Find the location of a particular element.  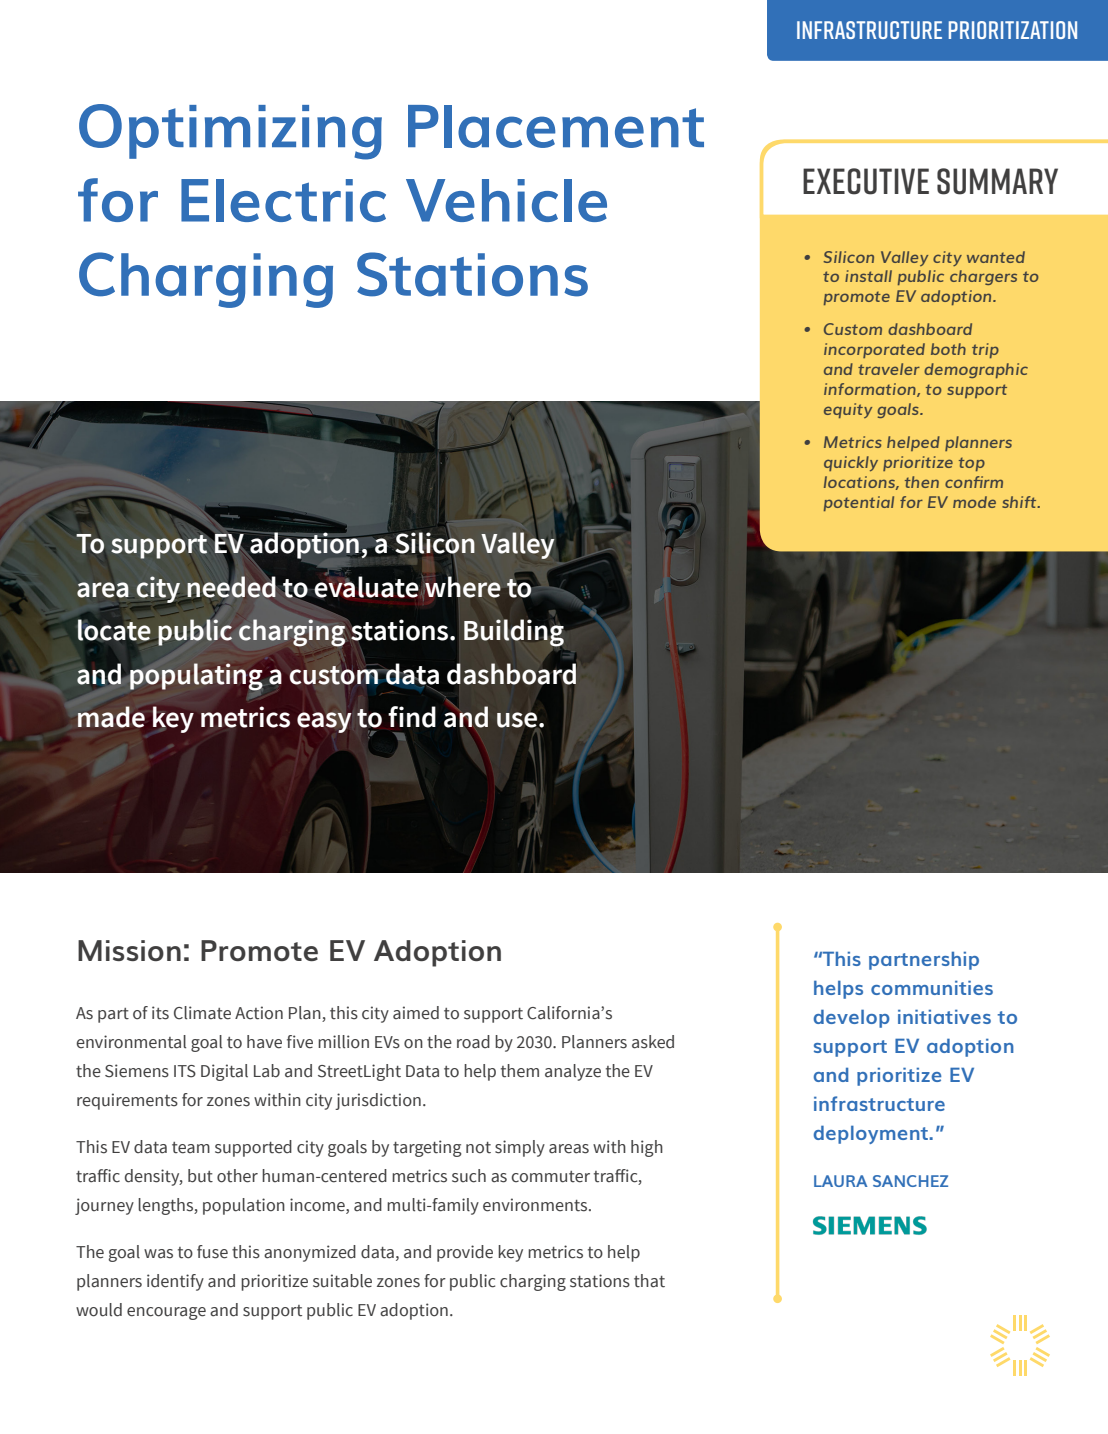

locate is located at coordinates (114, 630).
